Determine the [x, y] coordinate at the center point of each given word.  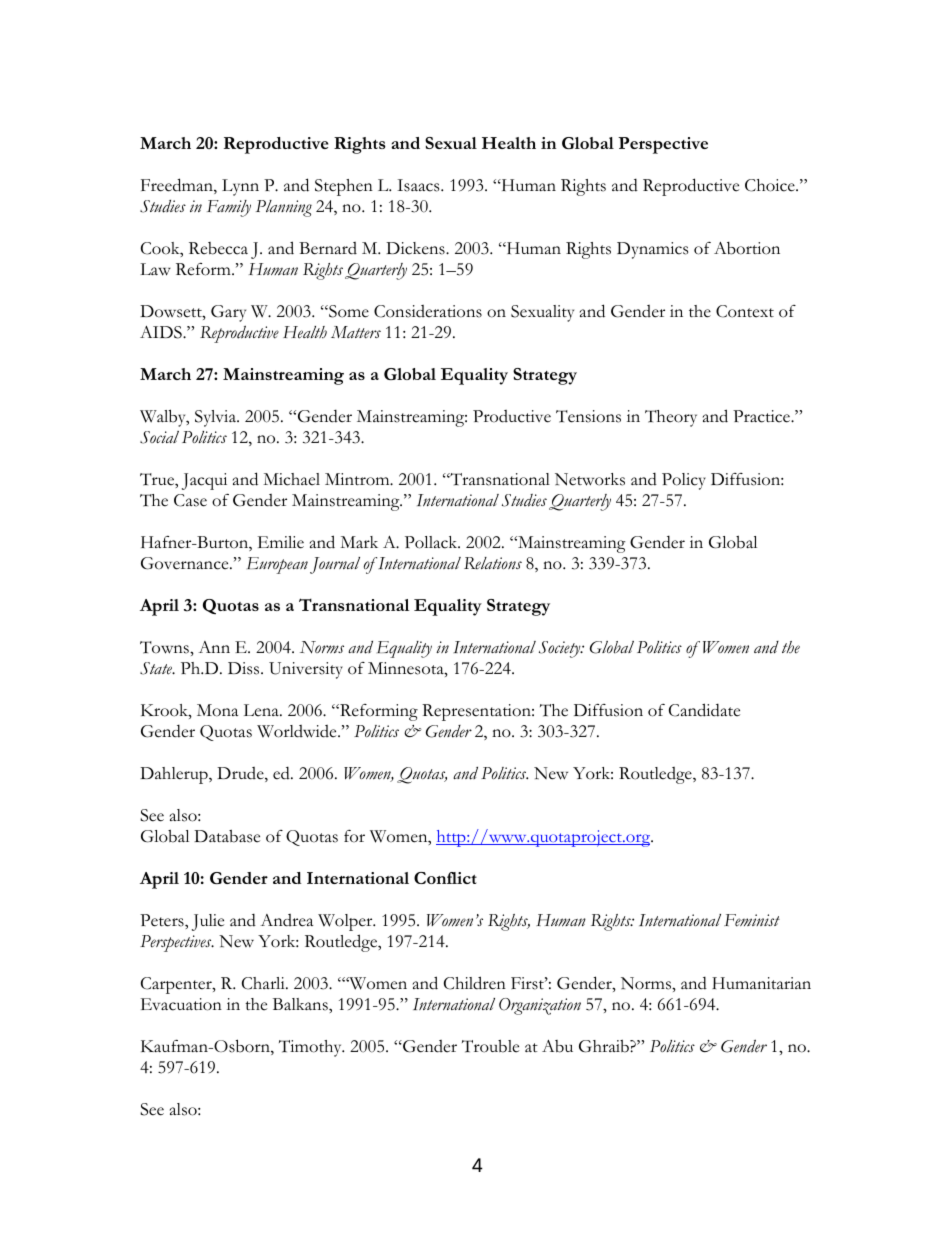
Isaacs [419, 185]
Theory [671, 418]
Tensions [588, 416]
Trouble [490, 1046]
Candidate [704, 710]
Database [227, 836]
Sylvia [216, 418]
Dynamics [652, 250]
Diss [245, 668]
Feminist [752, 920]
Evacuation [181, 1004]
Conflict [445, 878]
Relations [493, 563]
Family [229, 208]
